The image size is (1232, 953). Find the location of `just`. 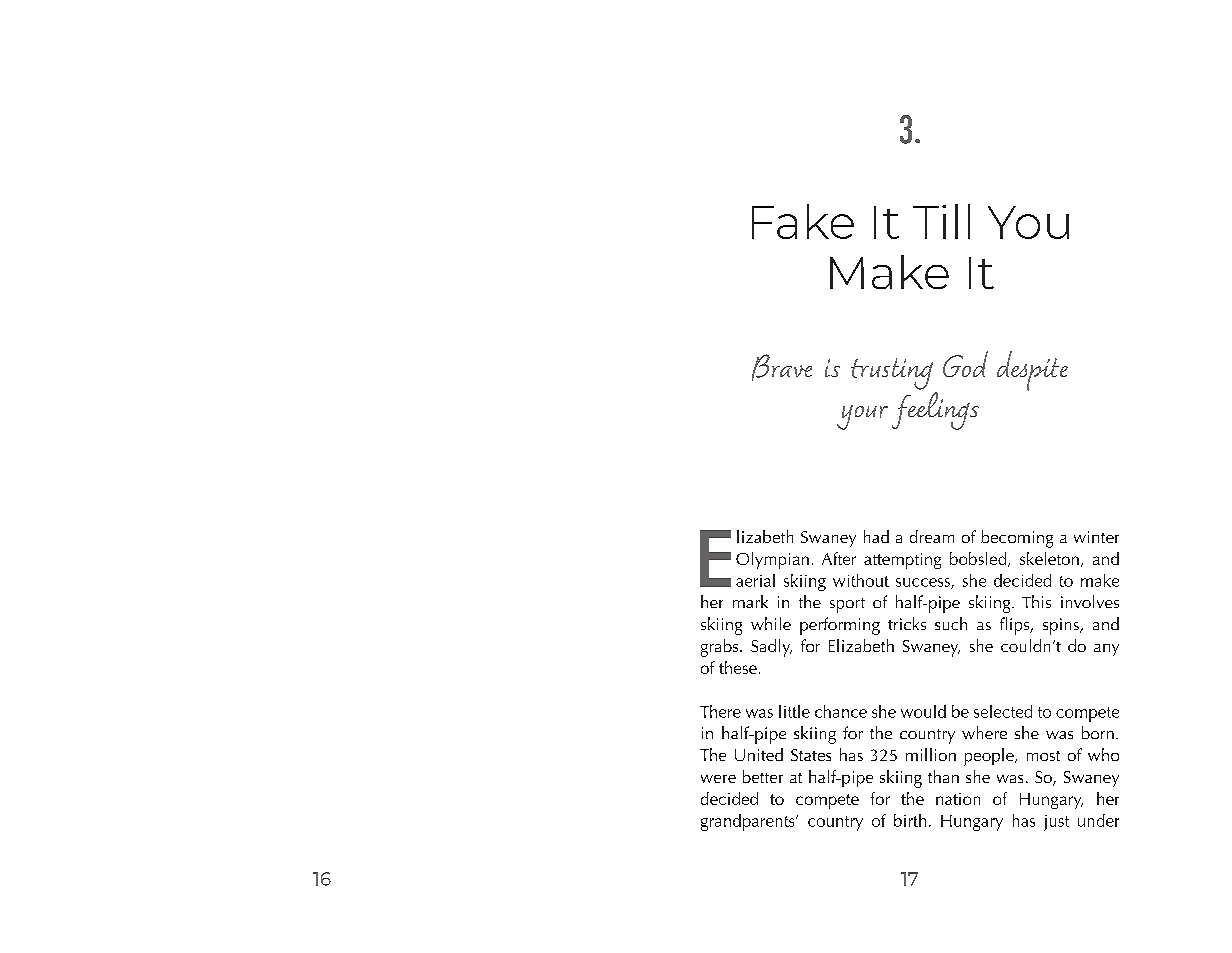

just is located at coordinates (1056, 823).
